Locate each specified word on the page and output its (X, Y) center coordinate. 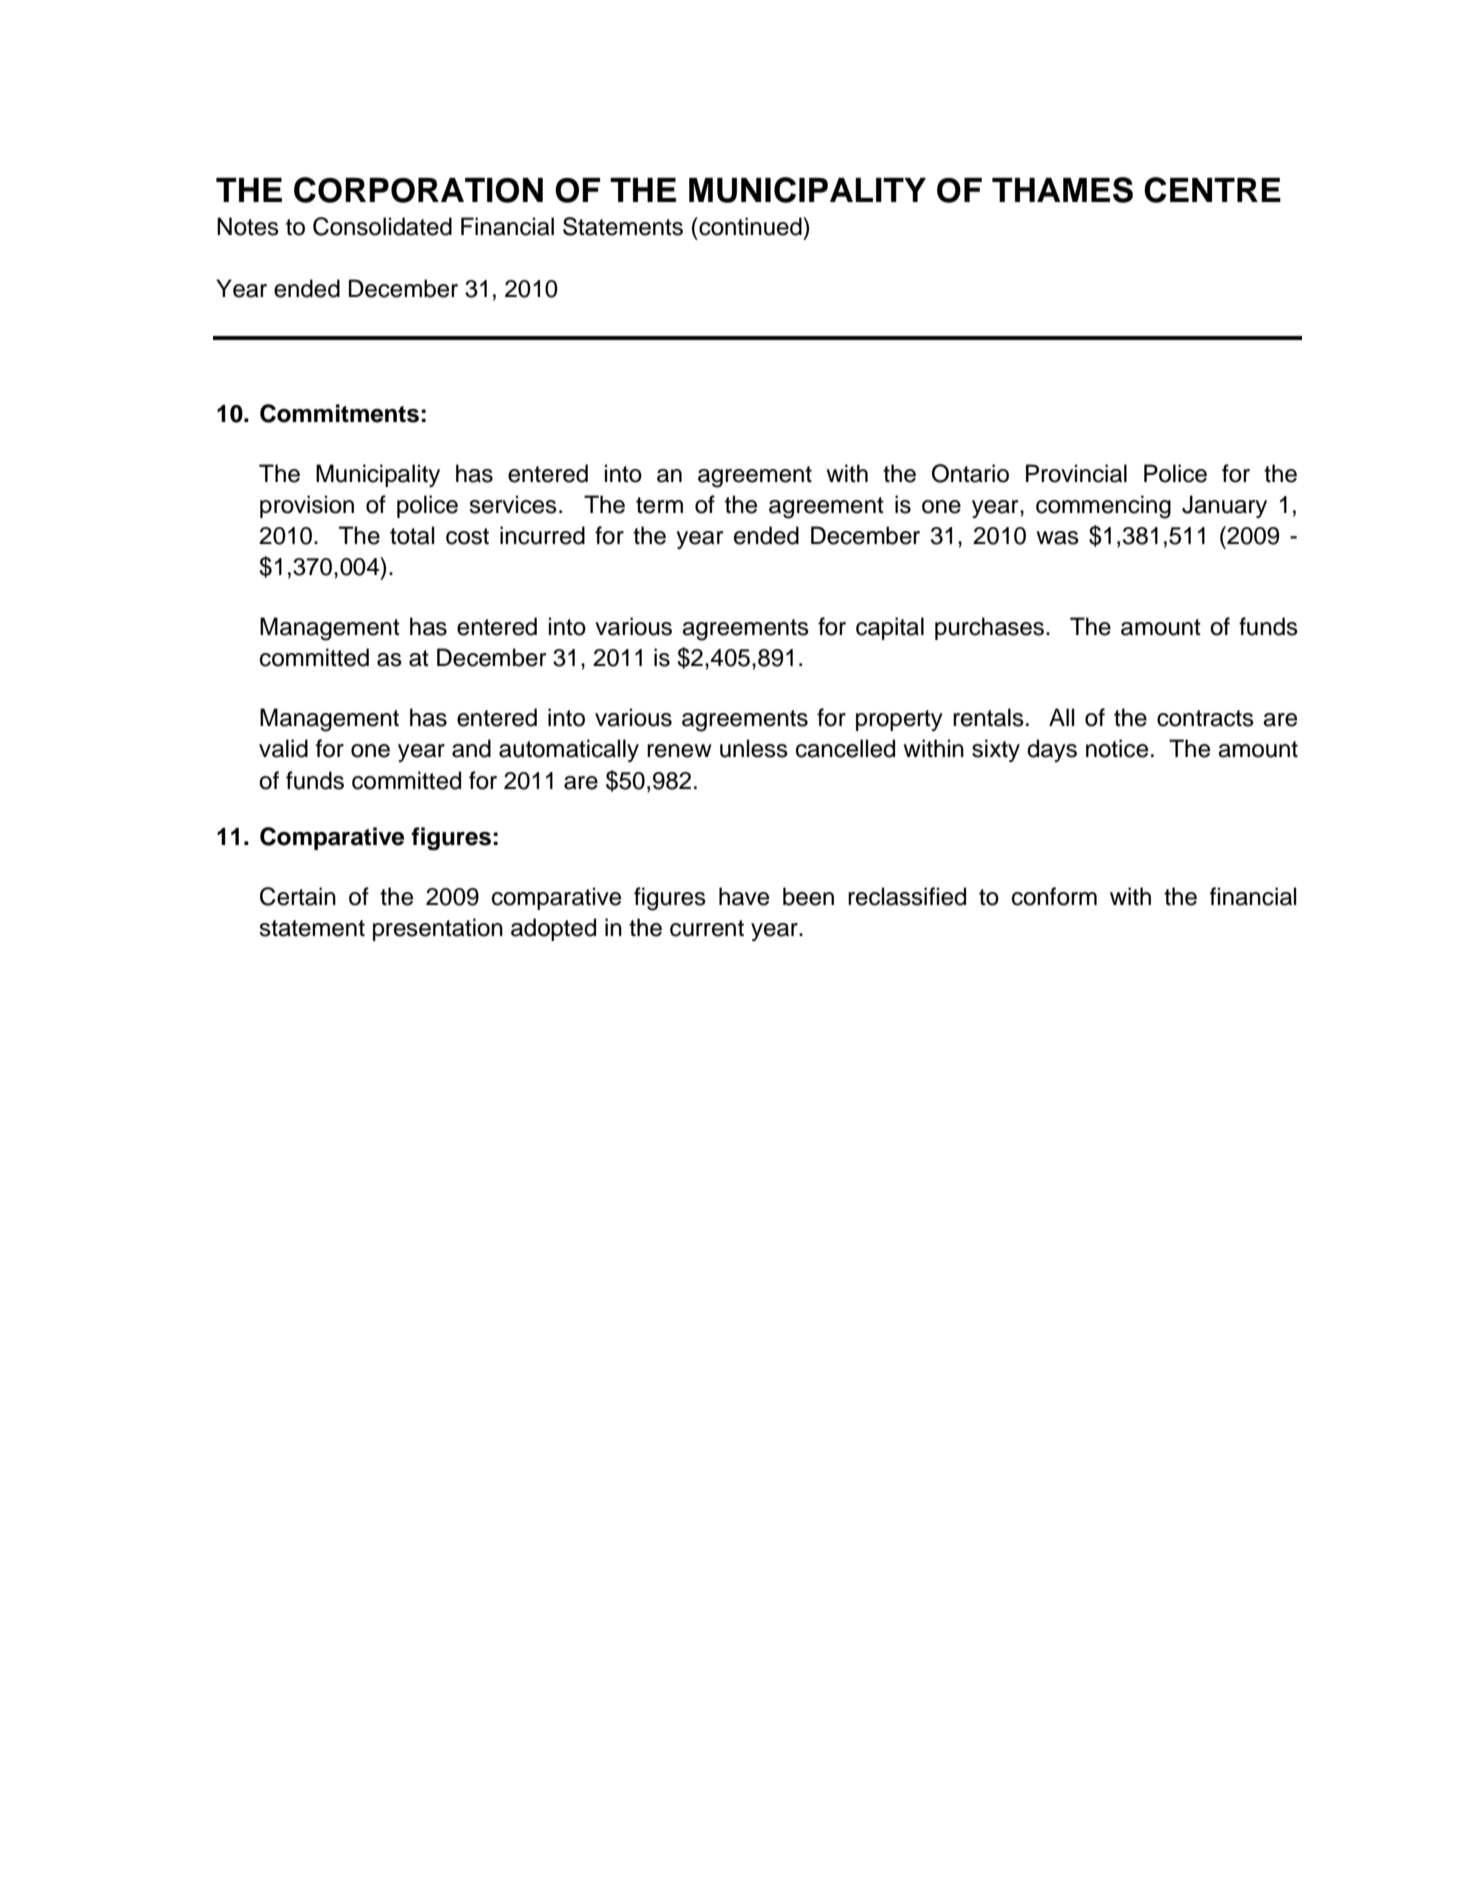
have (744, 896)
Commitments (339, 413)
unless (754, 748)
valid (283, 748)
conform (1054, 896)
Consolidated (382, 226)
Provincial (1076, 473)
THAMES (1062, 190)
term (659, 505)
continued (750, 226)
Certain (298, 896)
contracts (1205, 718)
